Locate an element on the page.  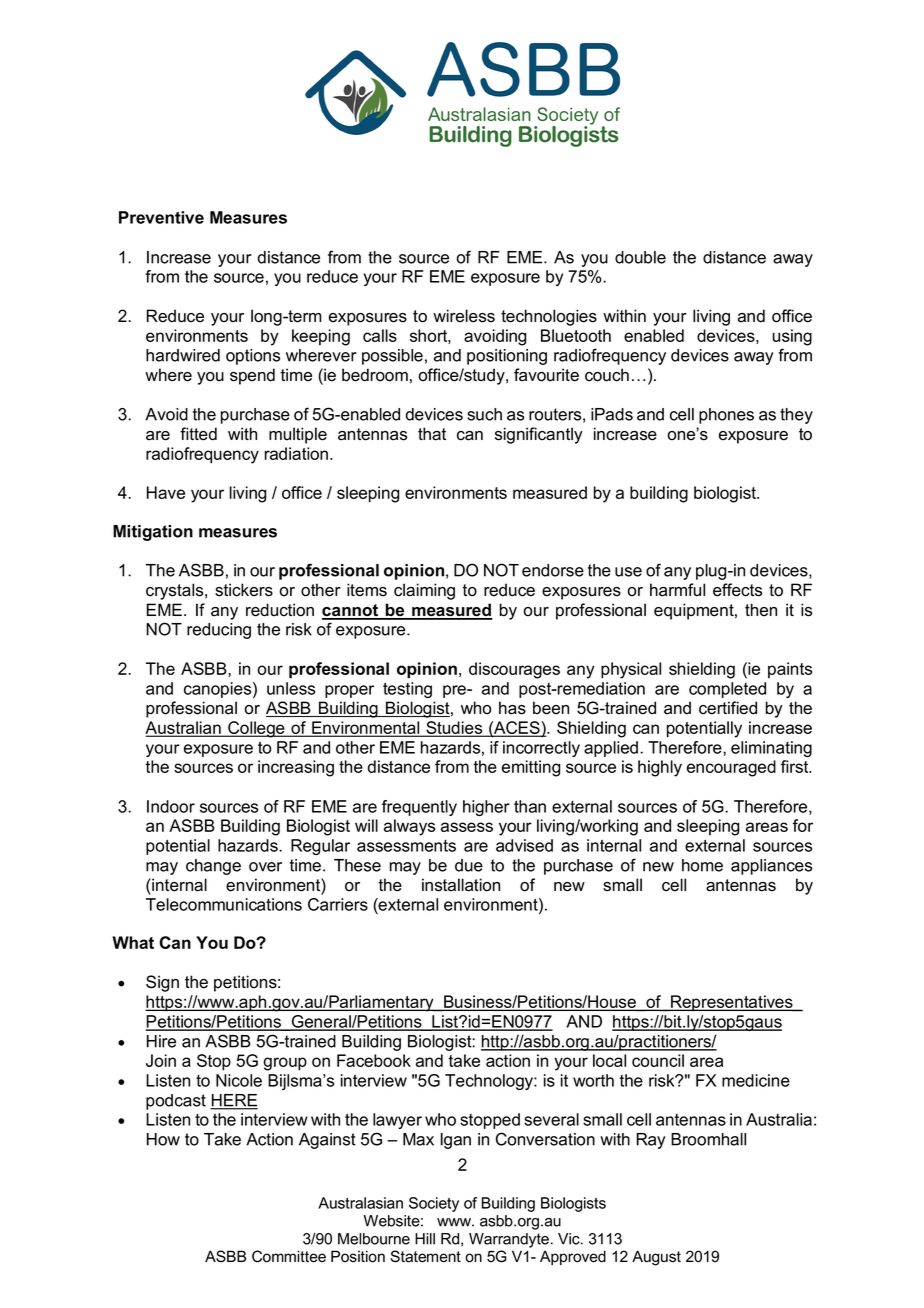
reducing is located at coordinates (219, 631).
